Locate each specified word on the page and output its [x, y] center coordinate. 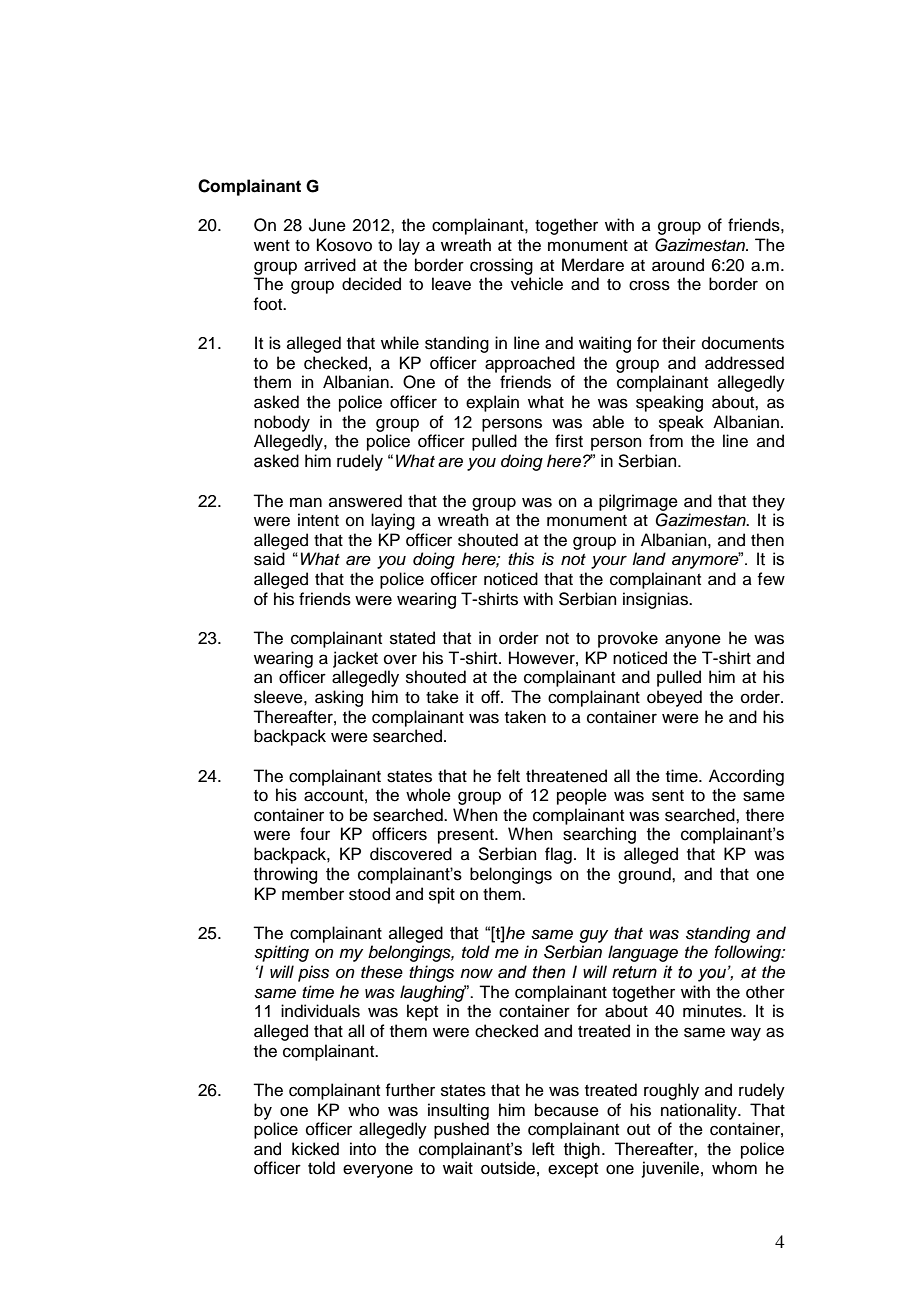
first [569, 441]
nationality [700, 1111]
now [476, 973]
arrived [330, 265]
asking [339, 698]
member [313, 894]
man [306, 502]
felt [508, 776]
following [748, 953]
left [543, 1149]
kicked [315, 1149]
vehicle [537, 284]
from [666, 441]
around [678, 265]
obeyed [674, 698]
